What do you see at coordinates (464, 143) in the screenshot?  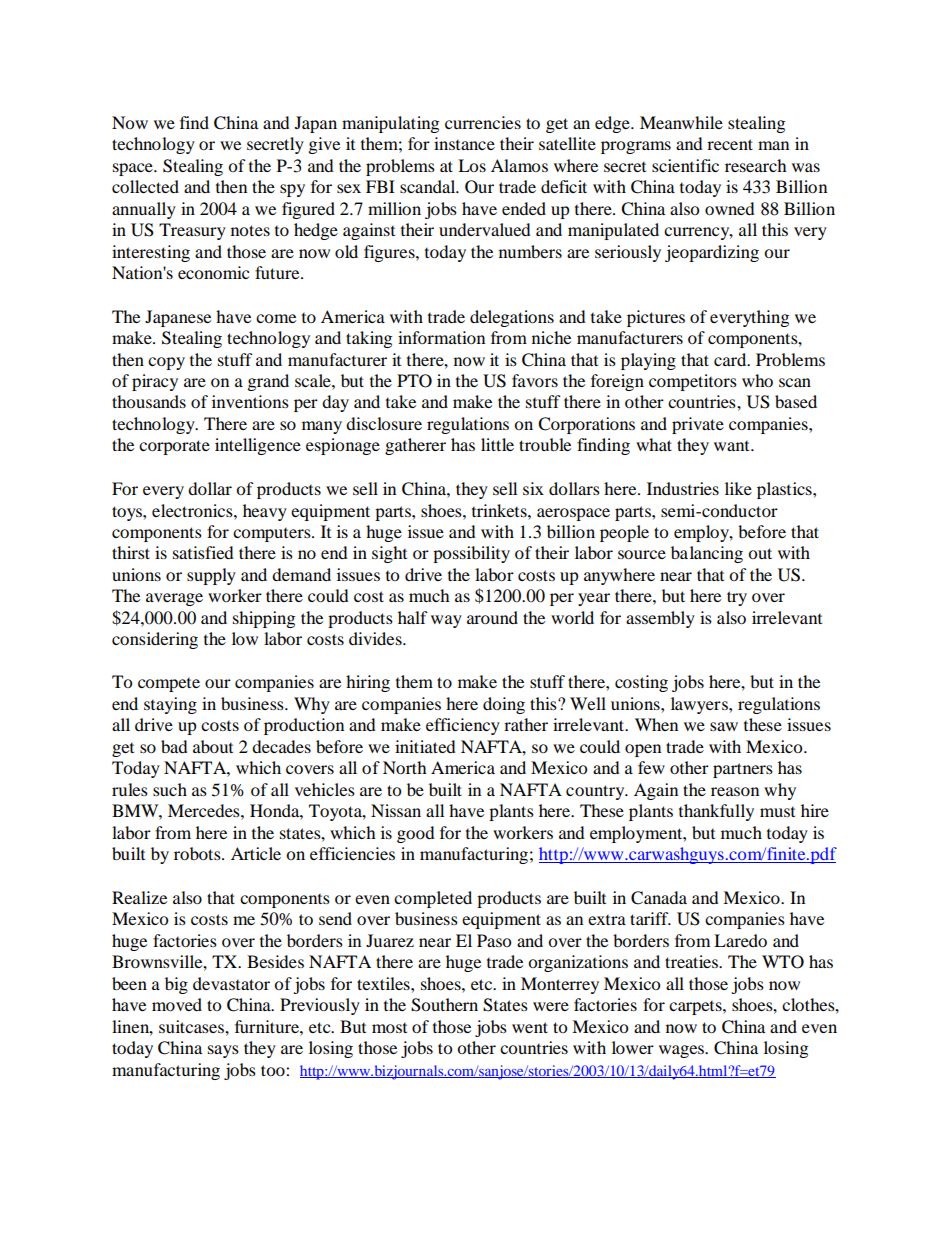 I see `instance` at bounding box center [464, 143].
